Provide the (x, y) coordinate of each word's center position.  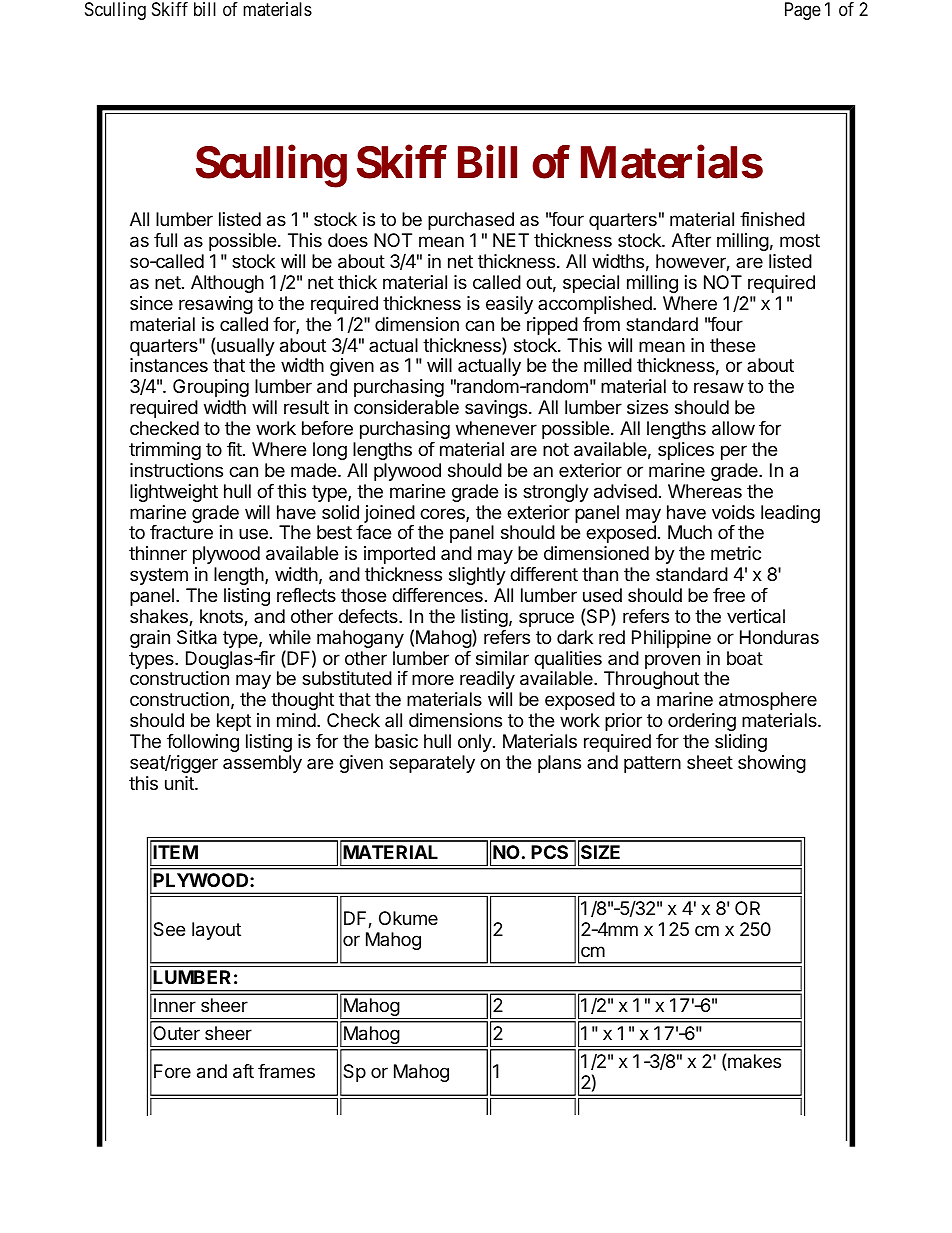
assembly (262, 764)
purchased (471, 221)
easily (509, 305)
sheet (710, 762)
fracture (181, 532)
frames (286, 1071)
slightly (477, 576)
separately (432, 764)
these (732, 345)
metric (736, 553)
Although (227, 284)
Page (803, 11)
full (165, 240)
